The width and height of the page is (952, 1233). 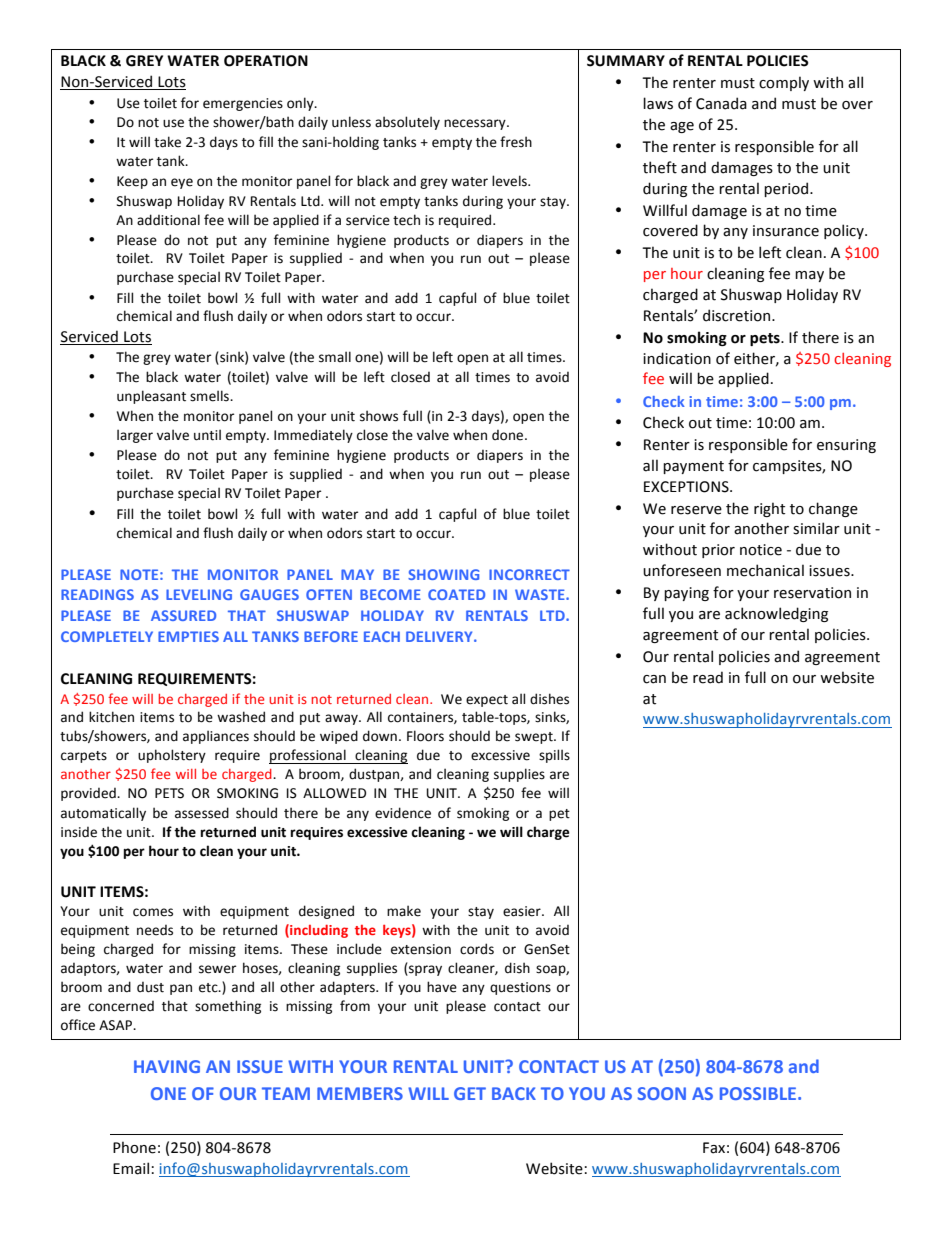 I want to click on necessary, so click(x=476, y=124).
